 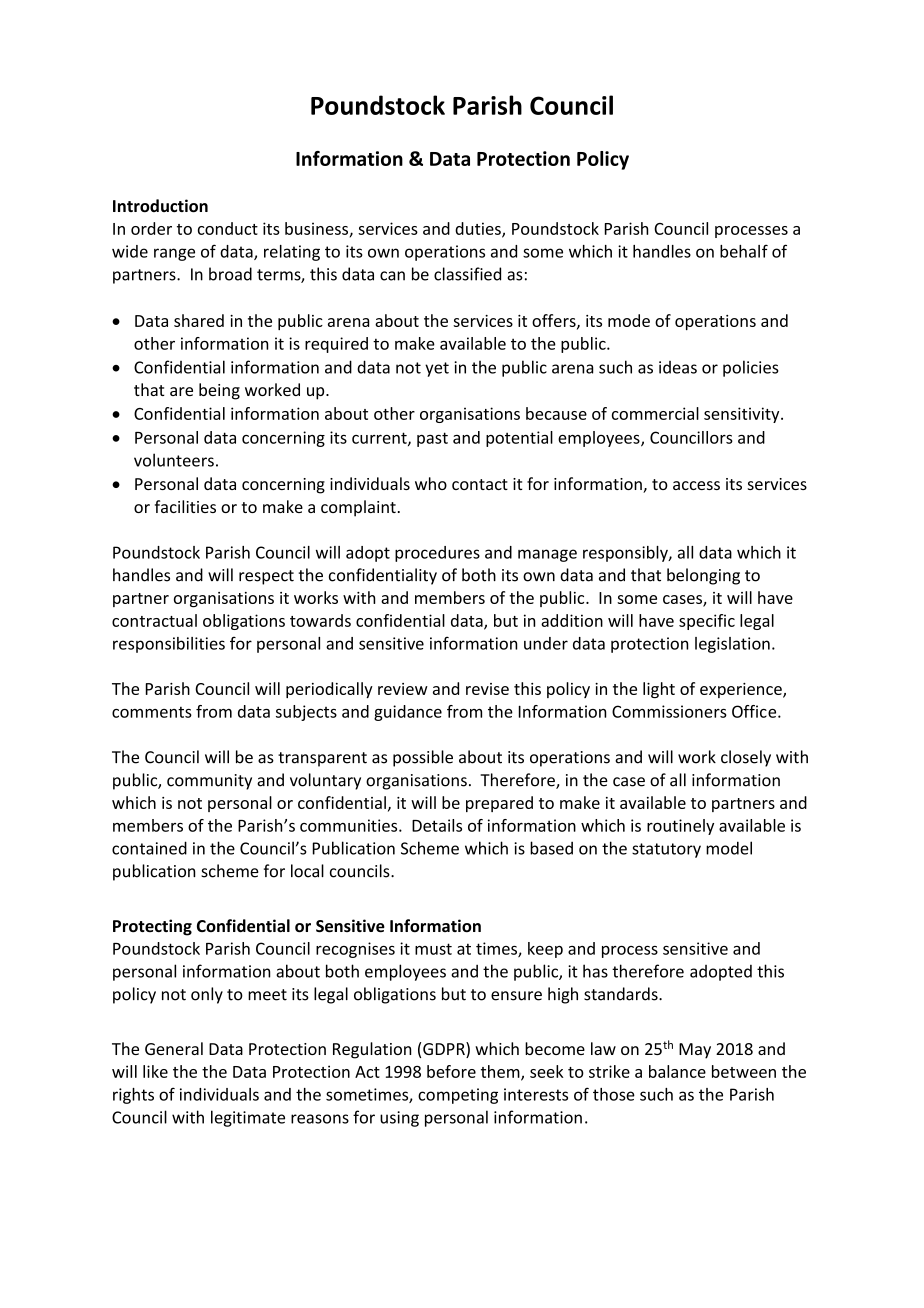 I want to click on statutory, so click(x=666, y=850).
